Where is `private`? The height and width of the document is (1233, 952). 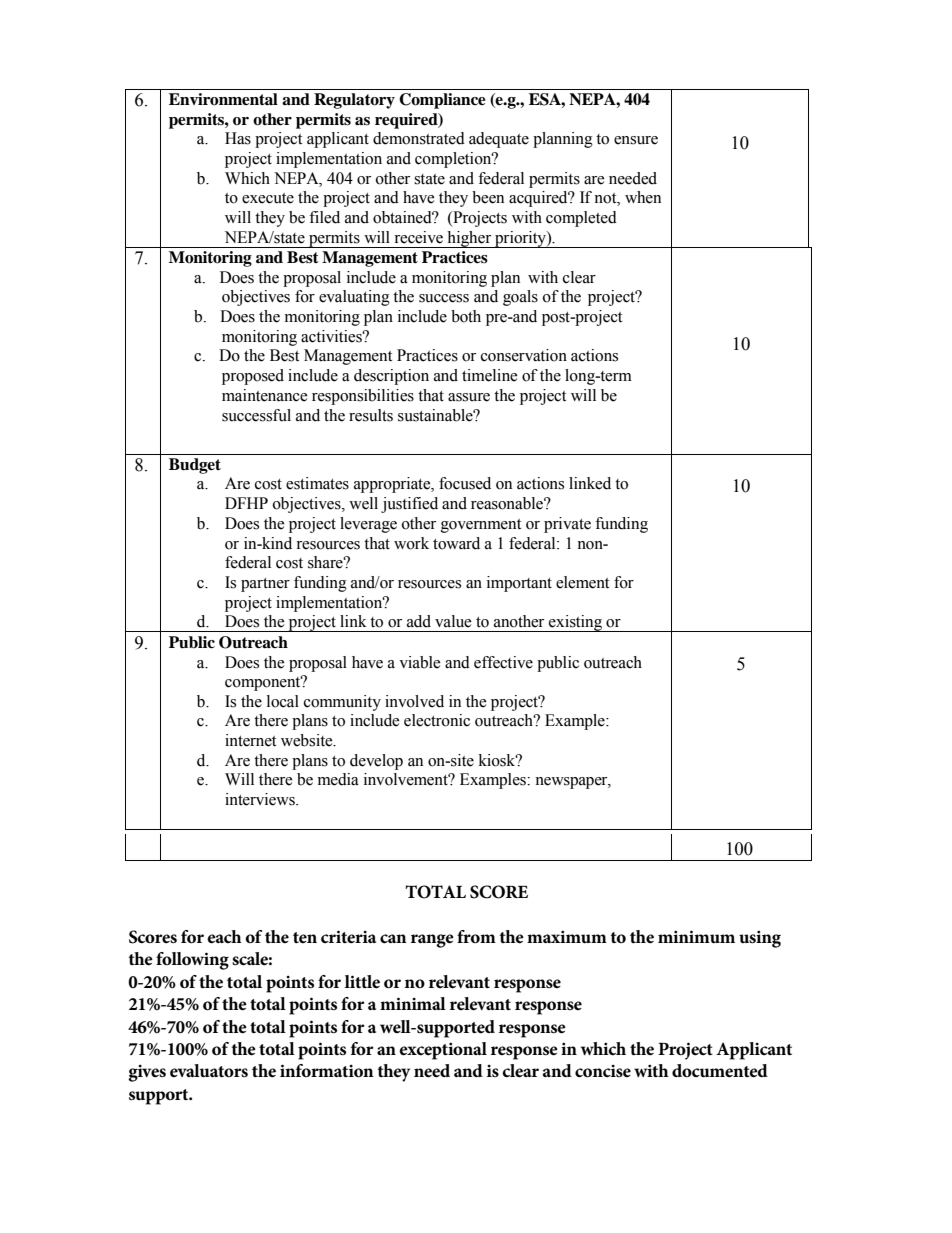 private is located at coordinates (567, 525).
